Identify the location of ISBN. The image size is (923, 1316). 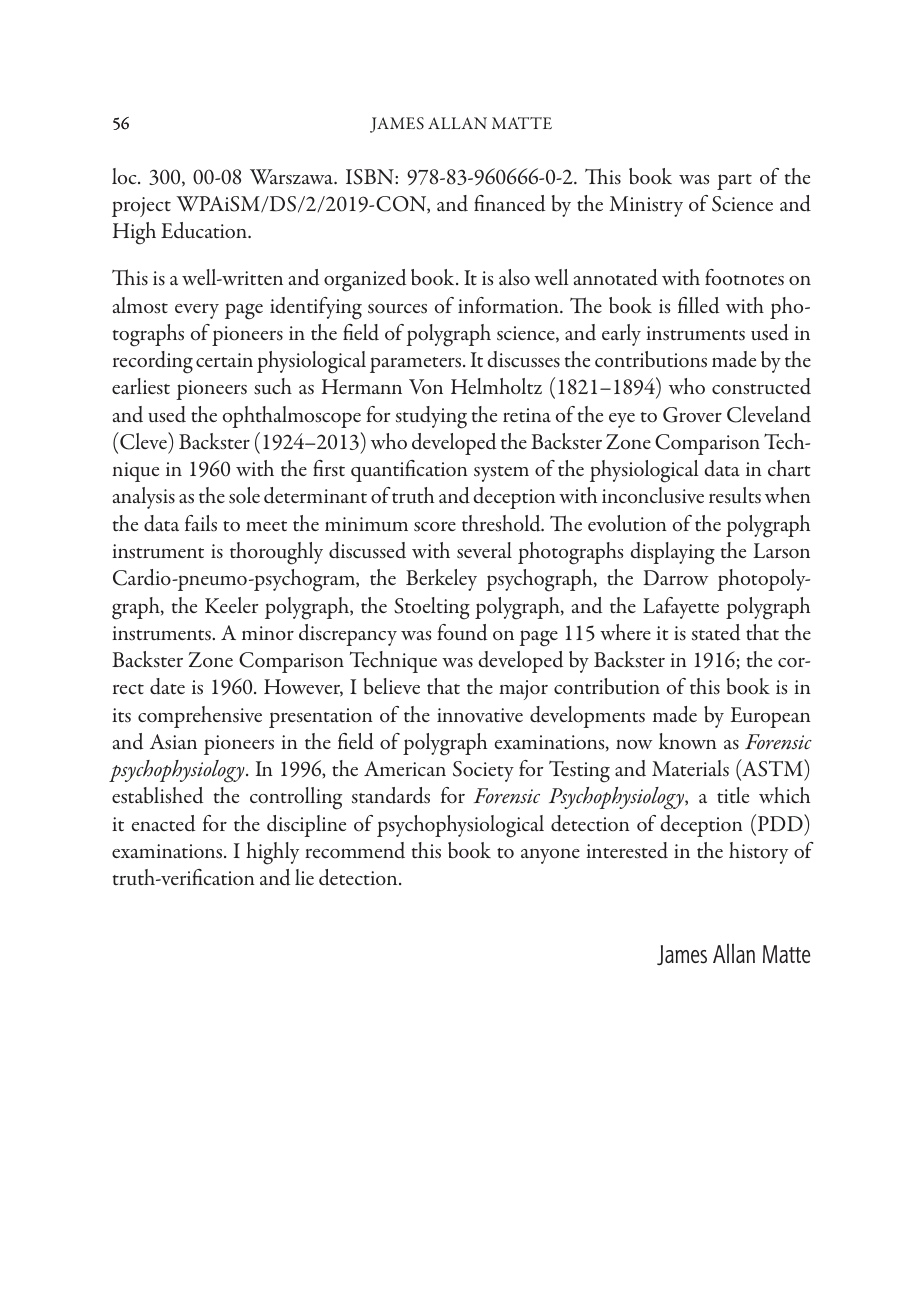
(371, 177).
